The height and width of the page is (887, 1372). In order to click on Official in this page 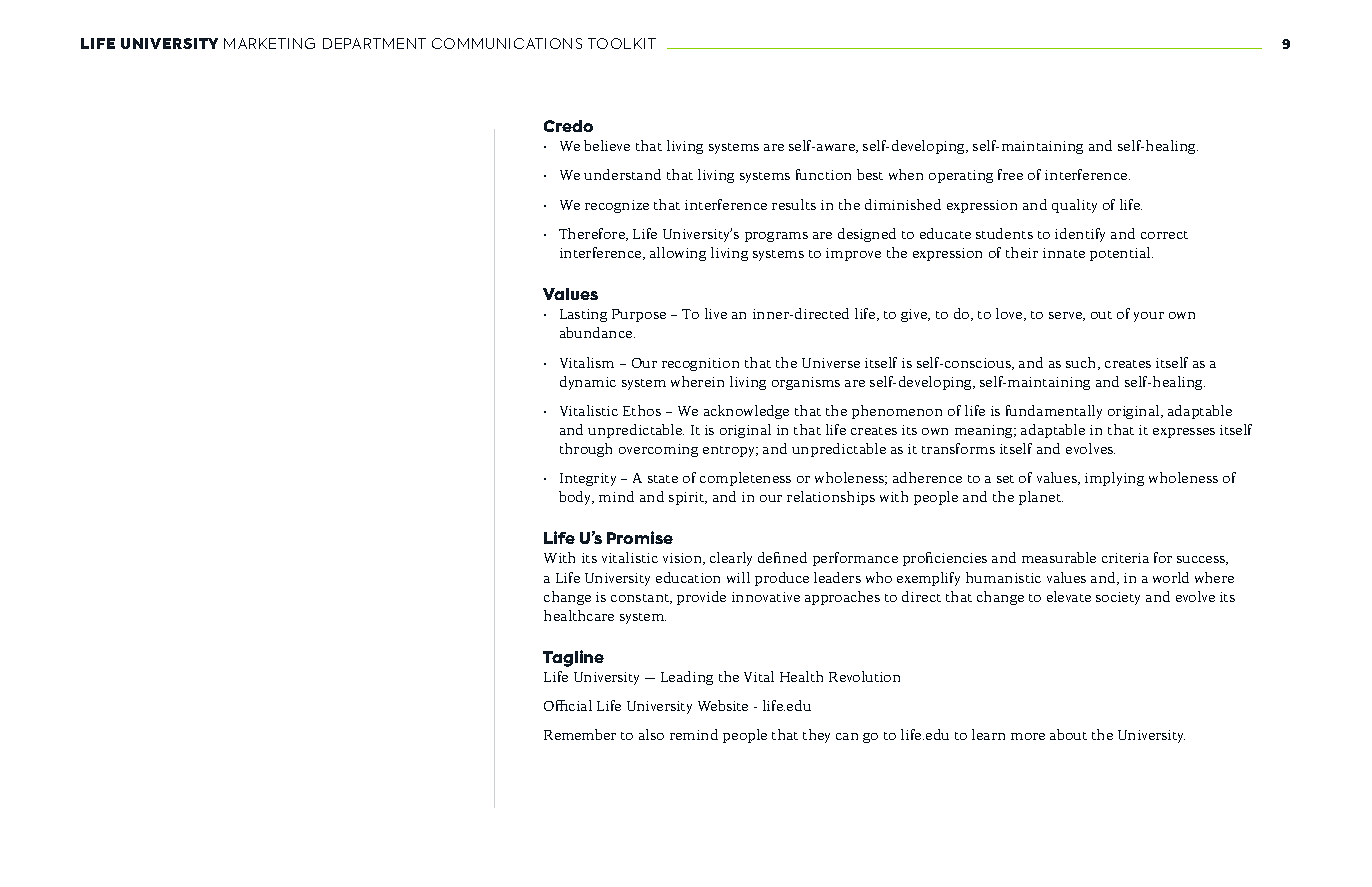, I will do `click(568, 705)`.
